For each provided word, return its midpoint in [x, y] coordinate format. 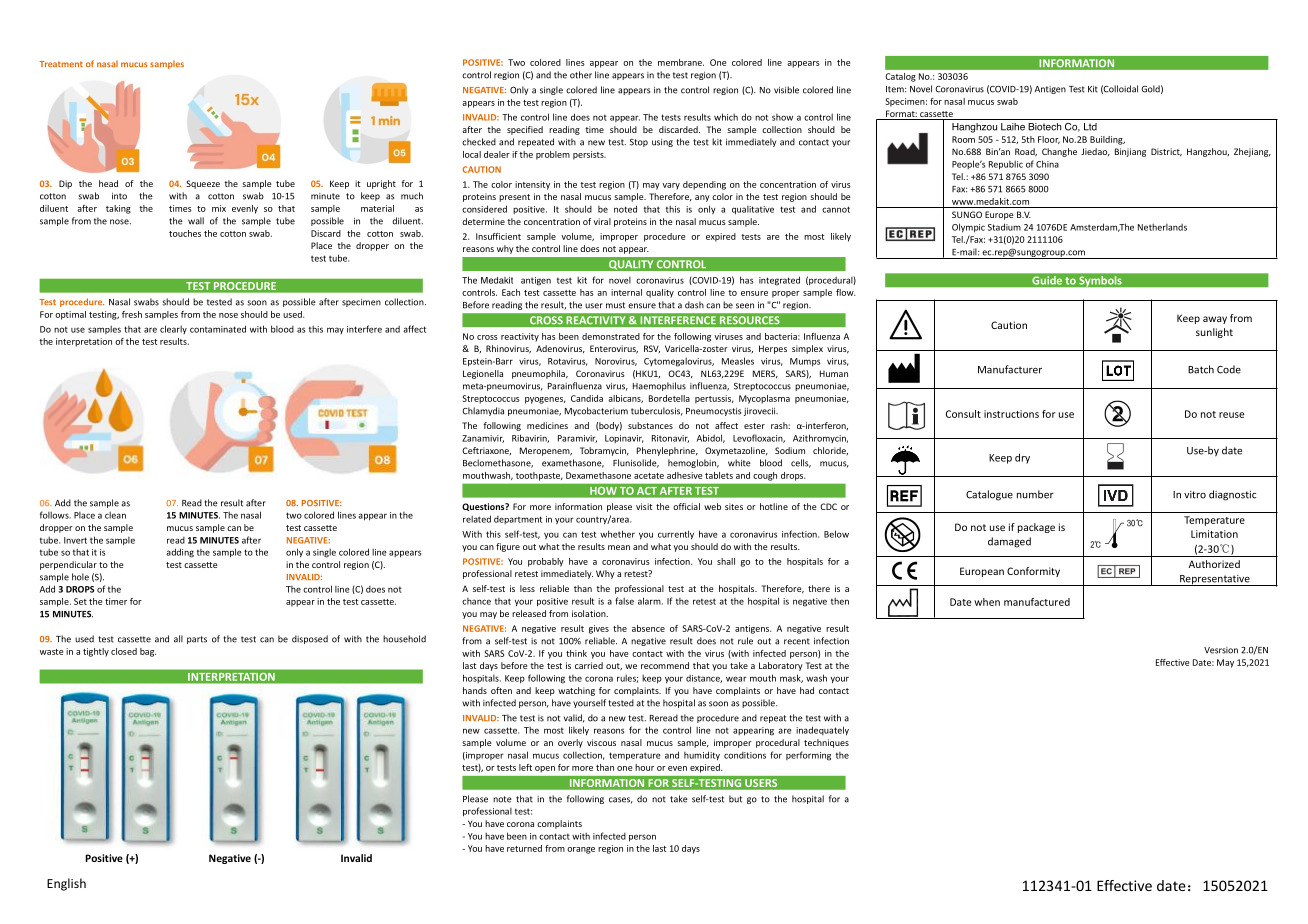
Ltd [1090, 127]
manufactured [1037, 602]
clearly [173, 329]
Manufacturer [1010, 369]
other [581, 75]
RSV [652, 349]
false [624, 601]
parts [197, 640]
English [66, 884]
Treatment [61, 64]
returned [524, 848]
